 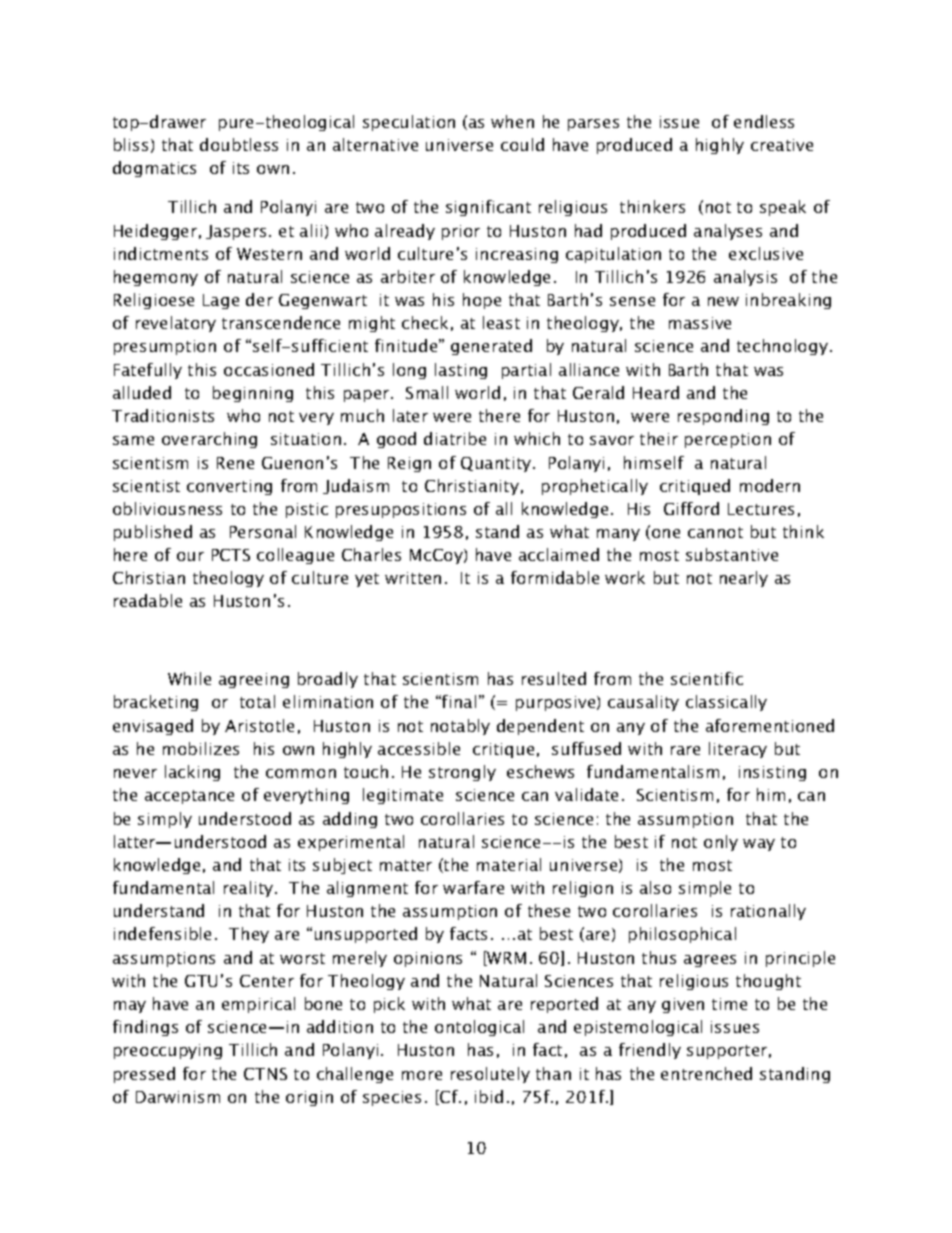 I want to click on could, so click(x=522, y=144).
